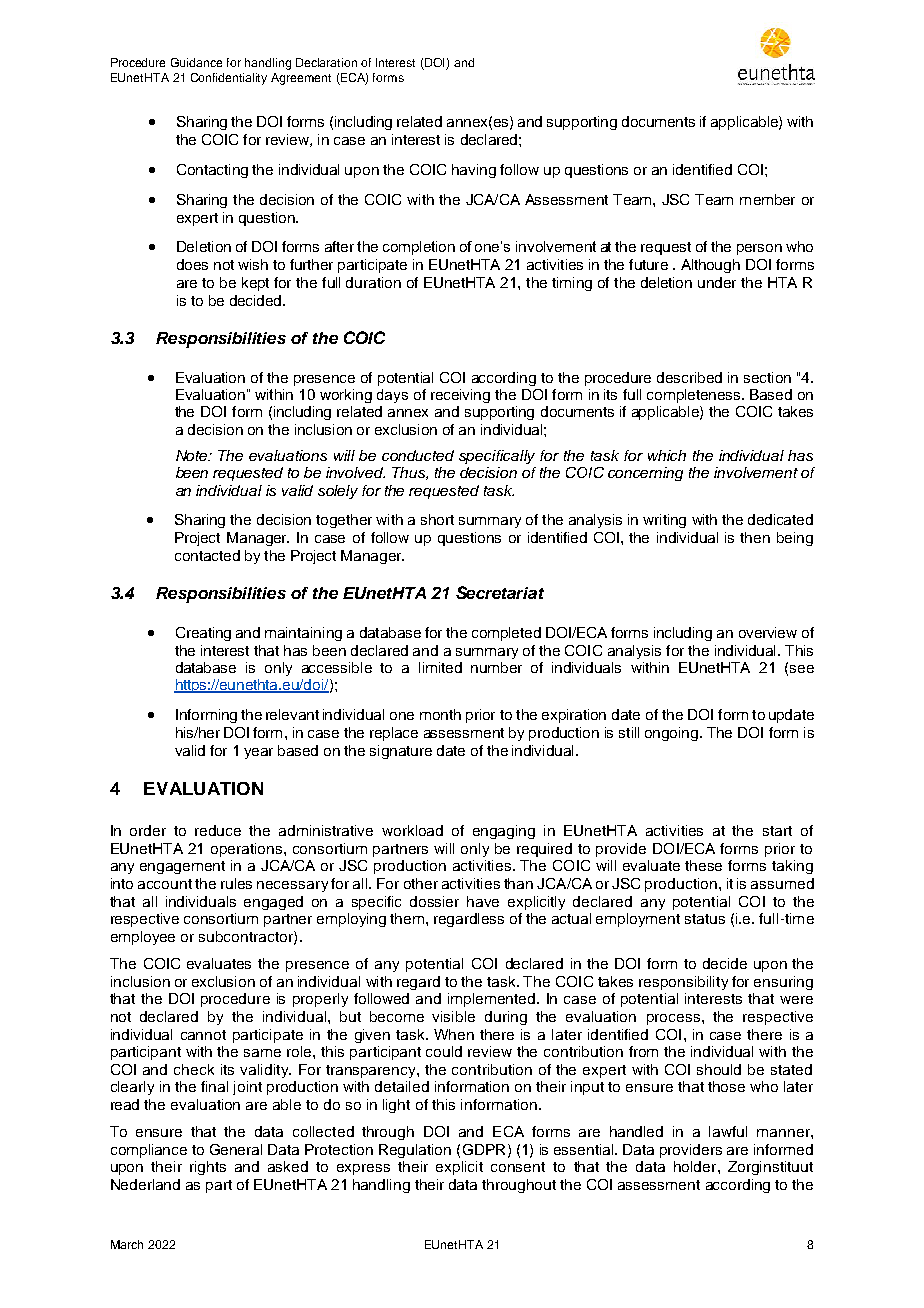 The height and width of the screenshot is (1308, 924). I want to click on rights, so click(208, 1168).
